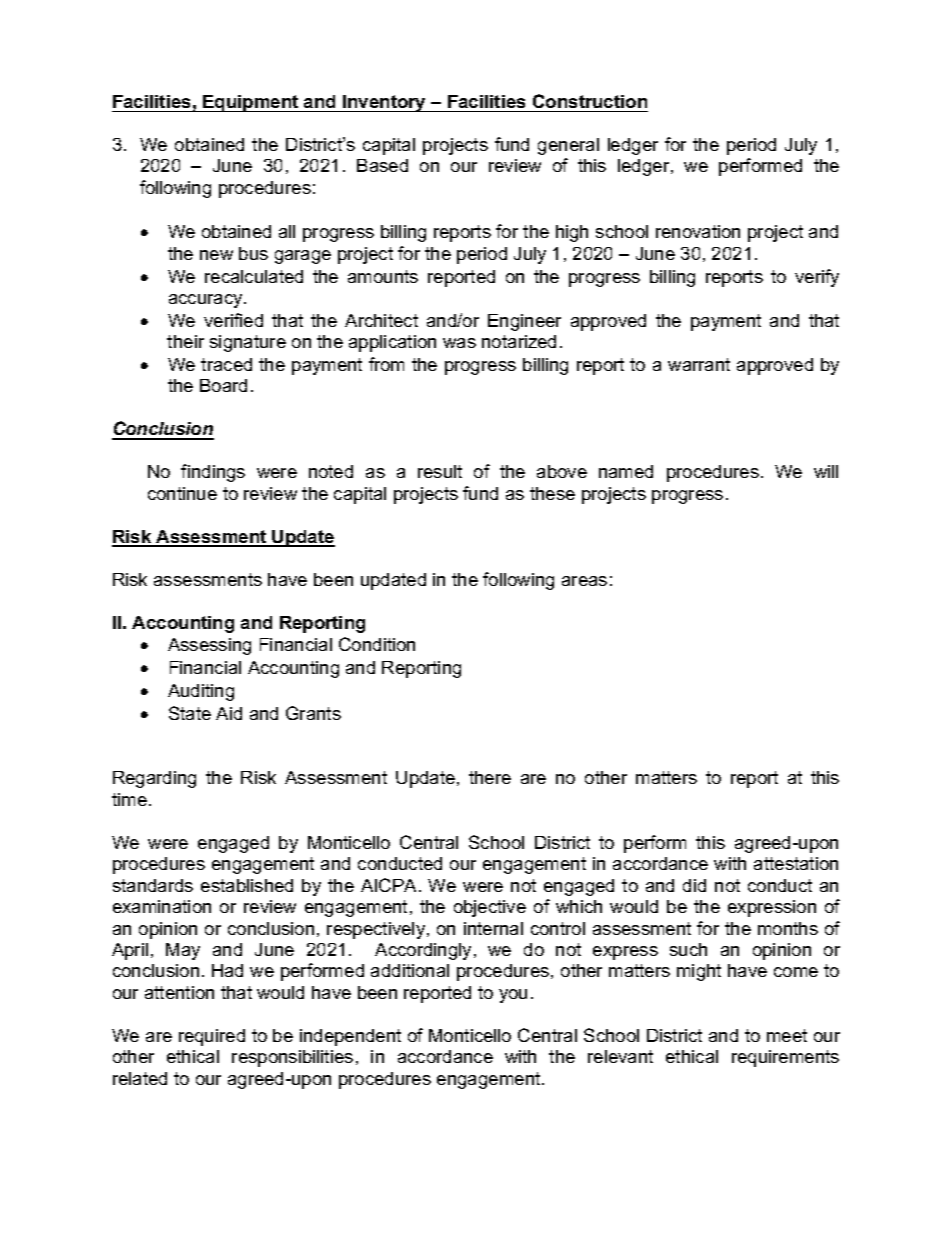  Describe the element at coordinates (513, 996) in the page. I see `you` at that location.
